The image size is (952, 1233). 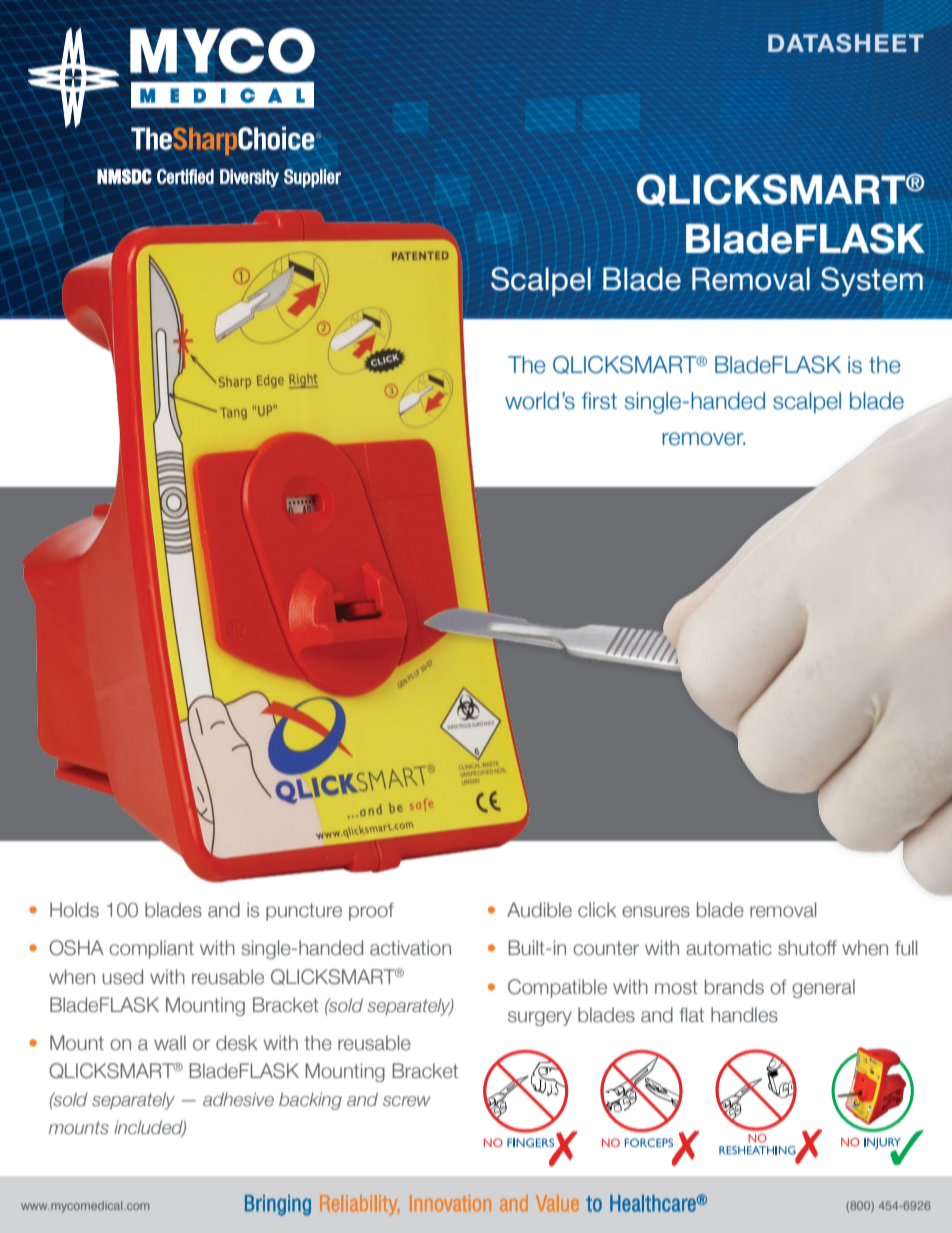 What do you see at coordinates (371, 912) in the page?
I see `proof` at bounding box center [371, 912].
